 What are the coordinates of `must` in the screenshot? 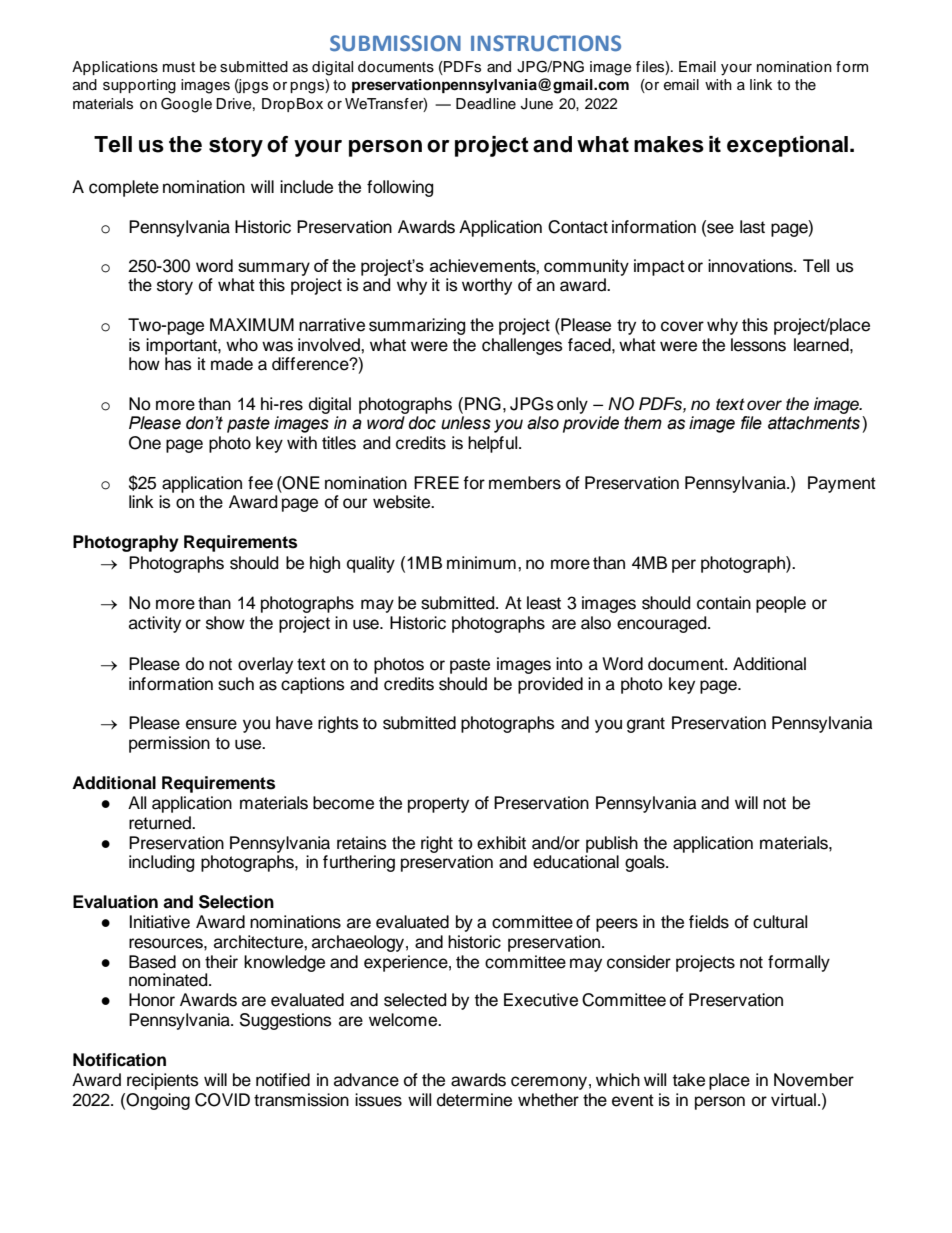 It's located at (179, 67).
